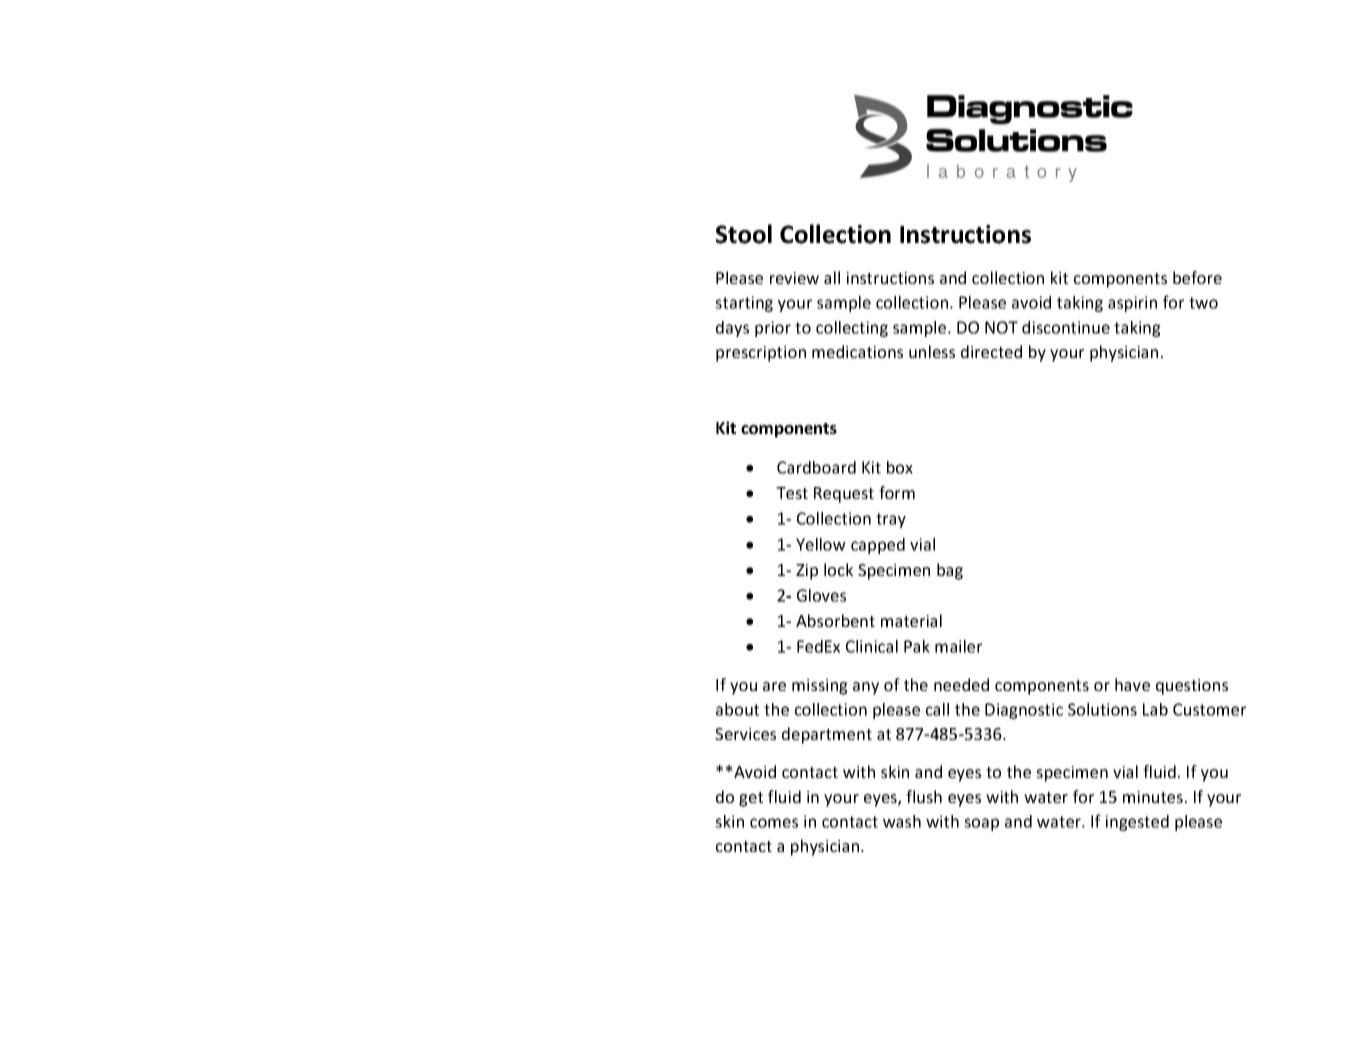  Describe the element at coordinates (816, 467) in the screenshot. I see `Cardboard` at that location.
